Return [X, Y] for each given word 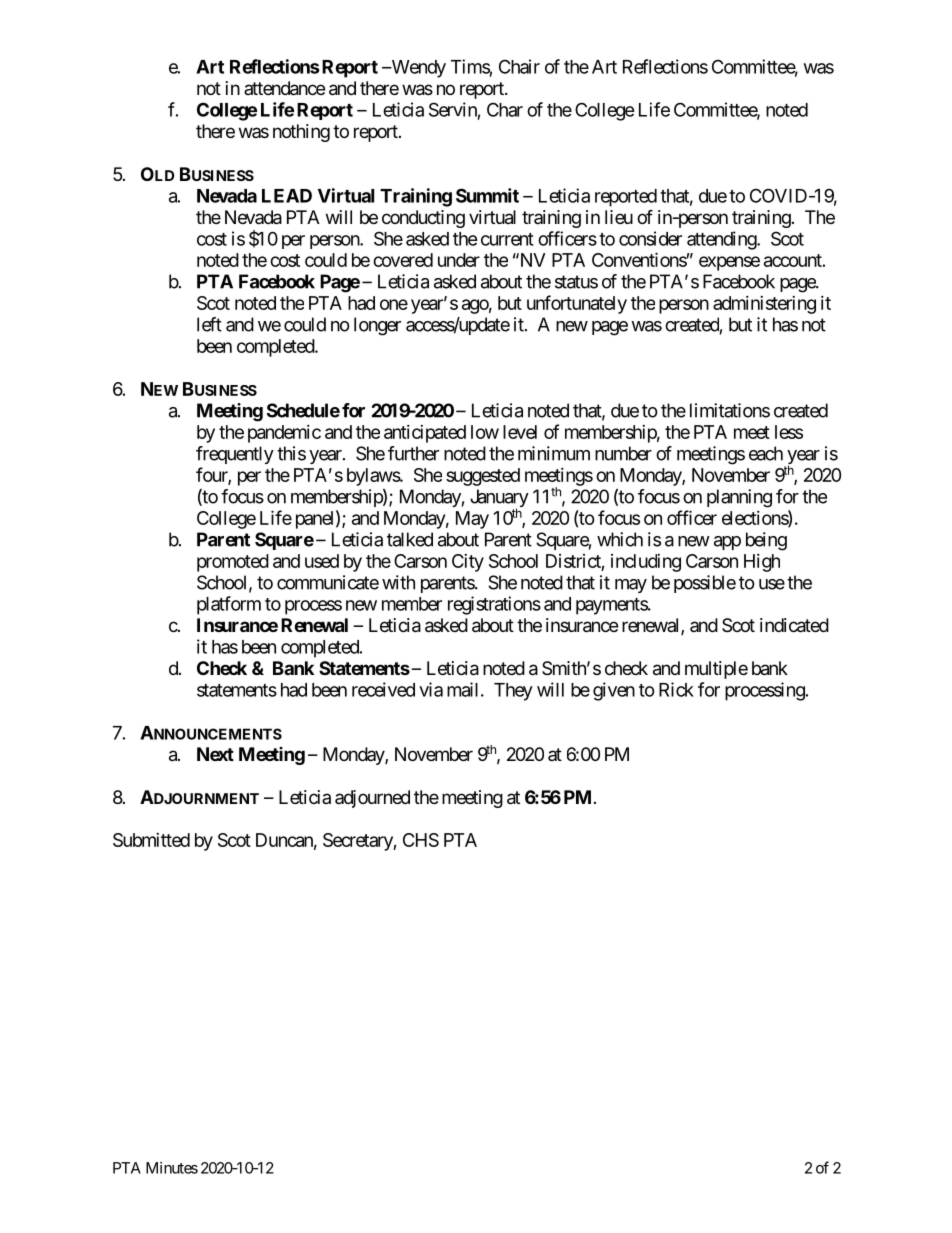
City [468, 563]
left [209, 324]
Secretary [358, 842]
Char [505, 109]
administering [764, 305]
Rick [676, 689]
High [762, 563]
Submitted [151, 840]
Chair [519, 66]
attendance [284, 88]
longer [377, 326]
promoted [233, 563]
